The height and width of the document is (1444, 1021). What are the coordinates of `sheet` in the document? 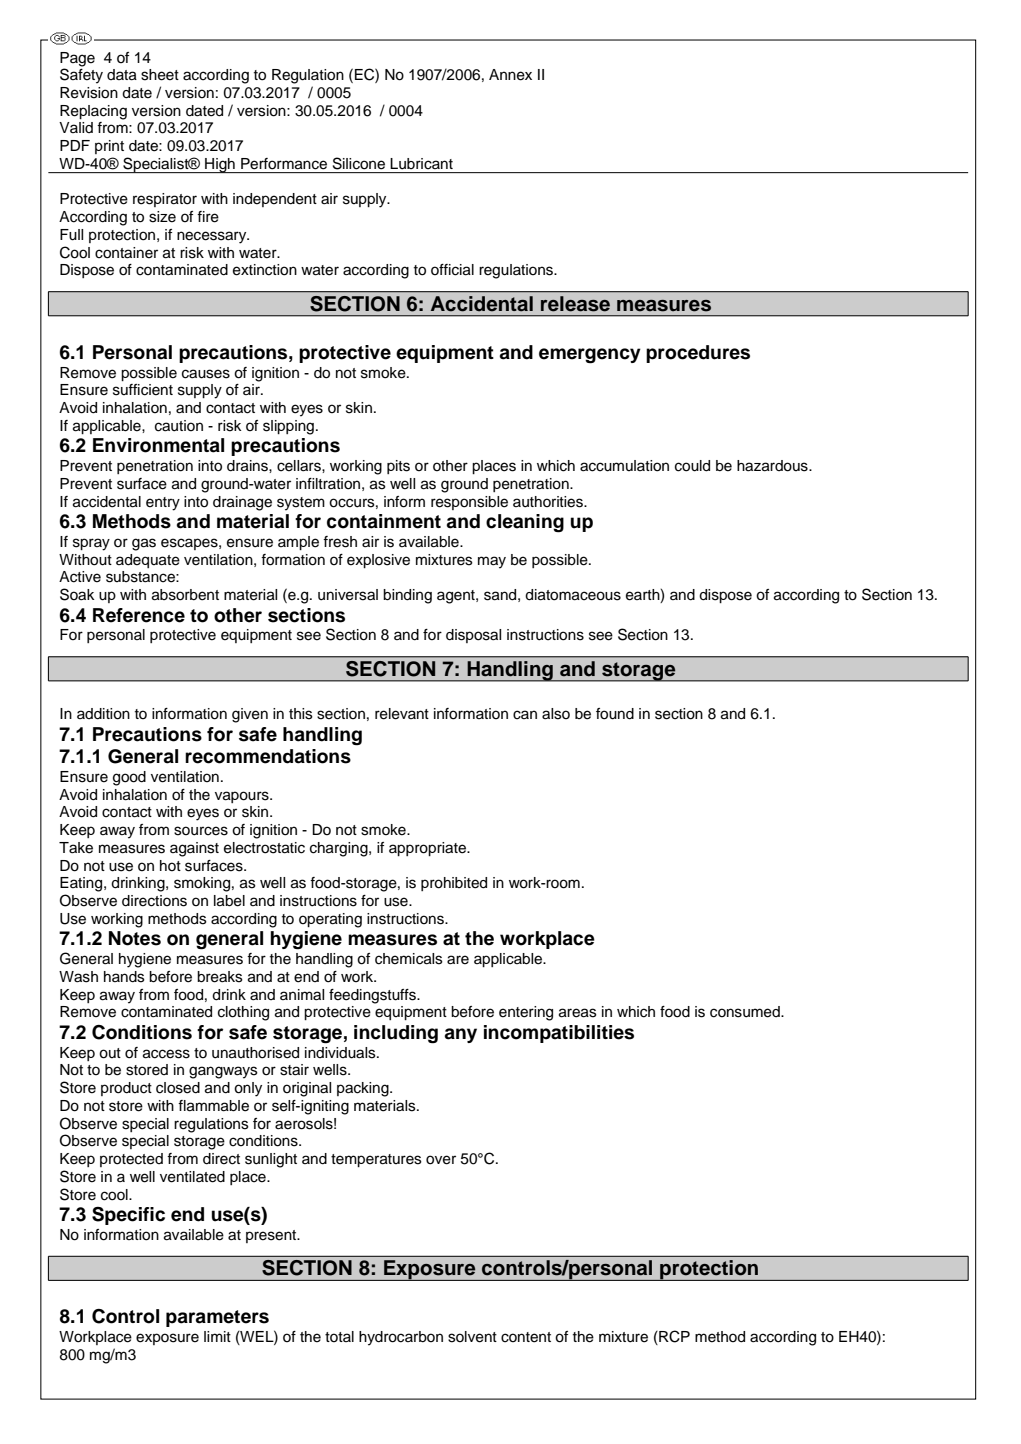 It's located at (160, 75).
